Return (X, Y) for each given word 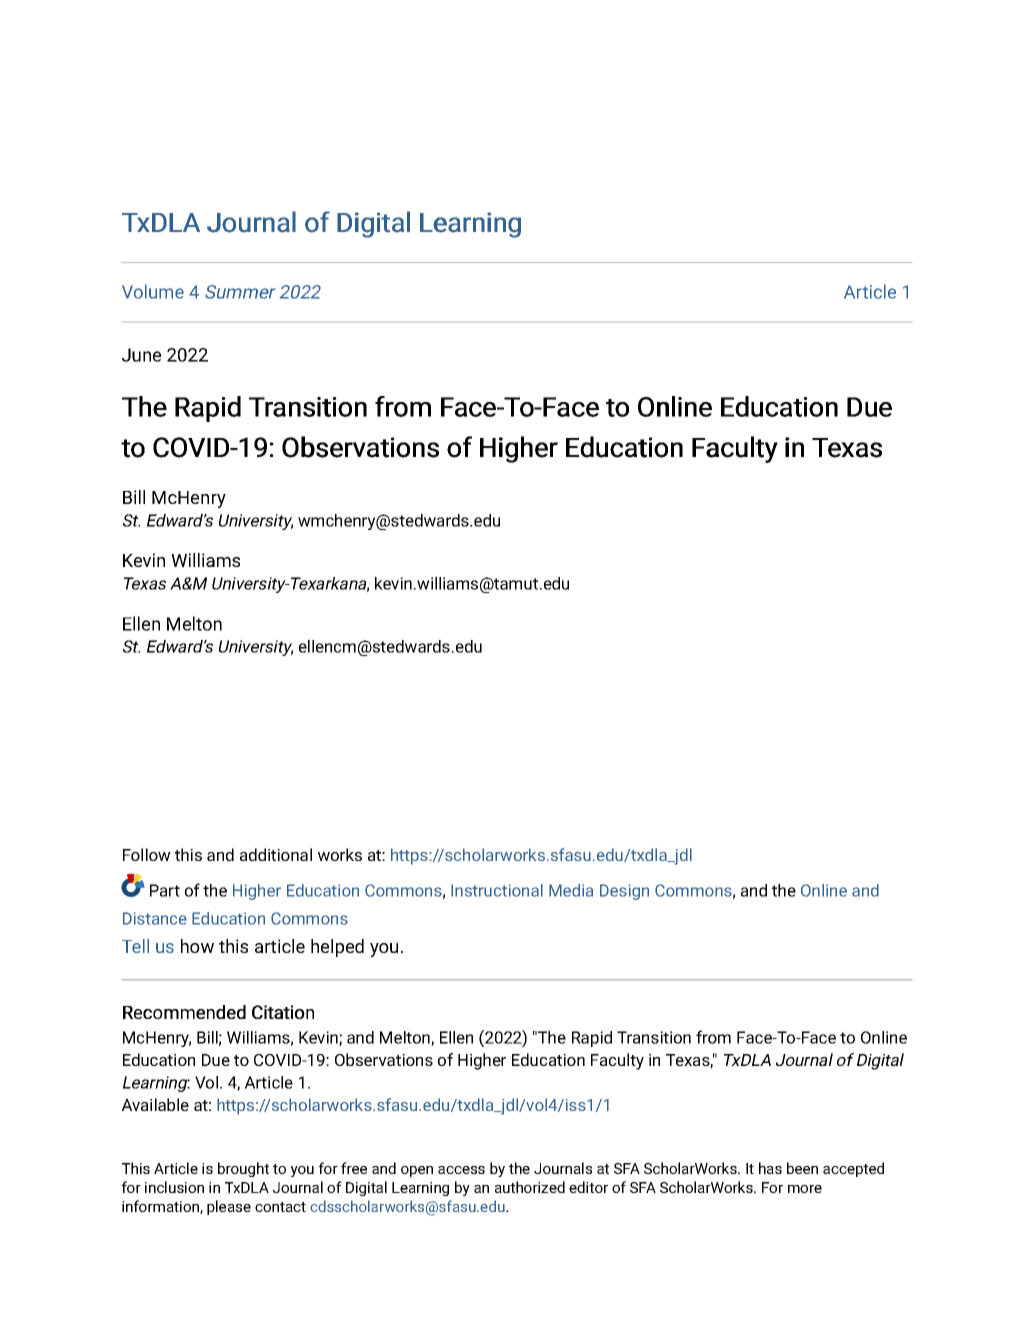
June (141, 355)
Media (571, 890)
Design (624, 892)
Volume (153, 291)
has (770, 1168)
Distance (155, 918)
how (197, 946)
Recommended (184, 1012)
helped (337, 948)
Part (165, 890)
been (802, 1168)
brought (243, 1169)
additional (276, 854)
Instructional (497, 890)
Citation (283, 1012)
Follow (147, 854)
